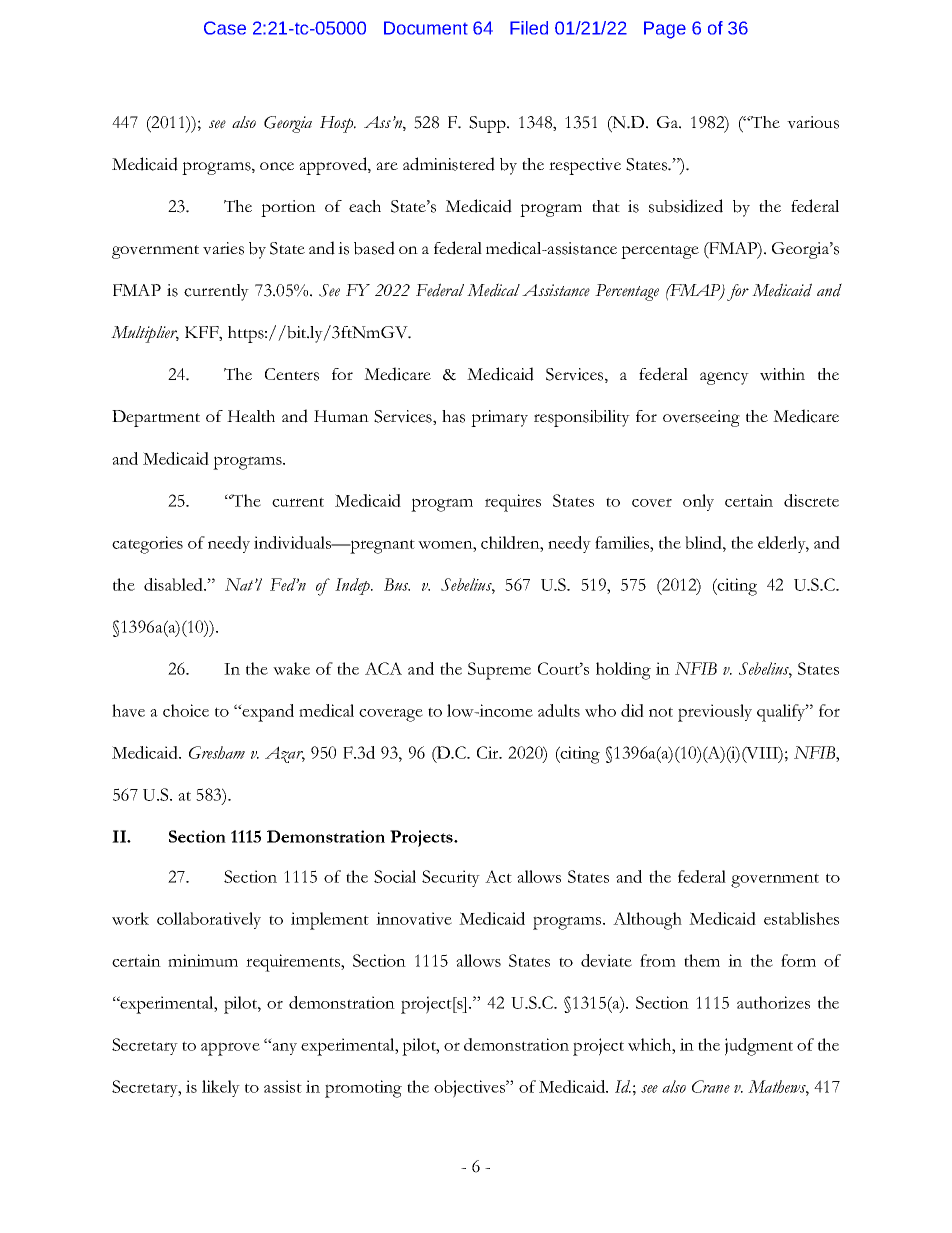 This screenshot has width=952, height=1233. I want to click on Page, so click(665, 30).
